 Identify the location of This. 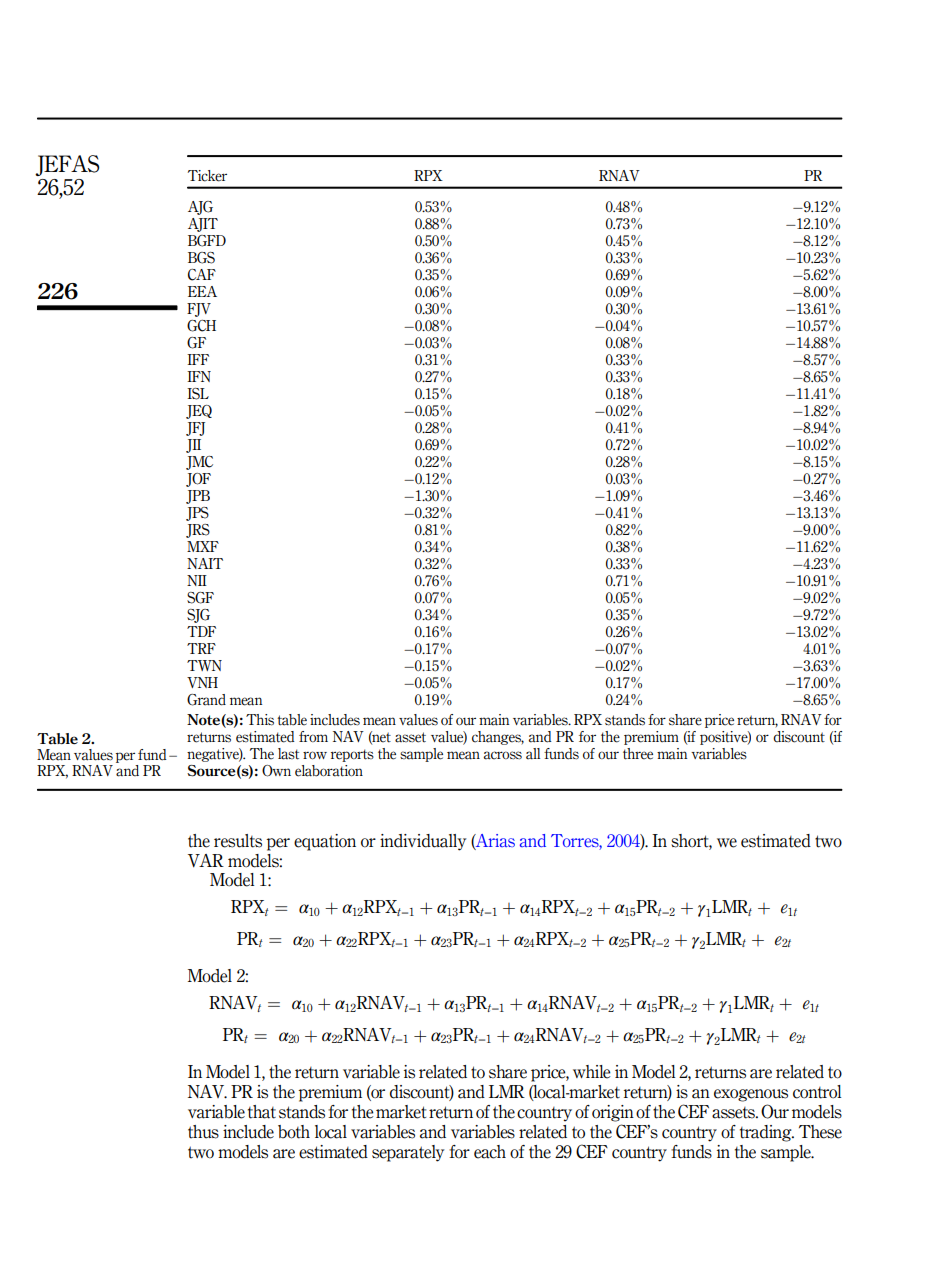
(260, 720).
